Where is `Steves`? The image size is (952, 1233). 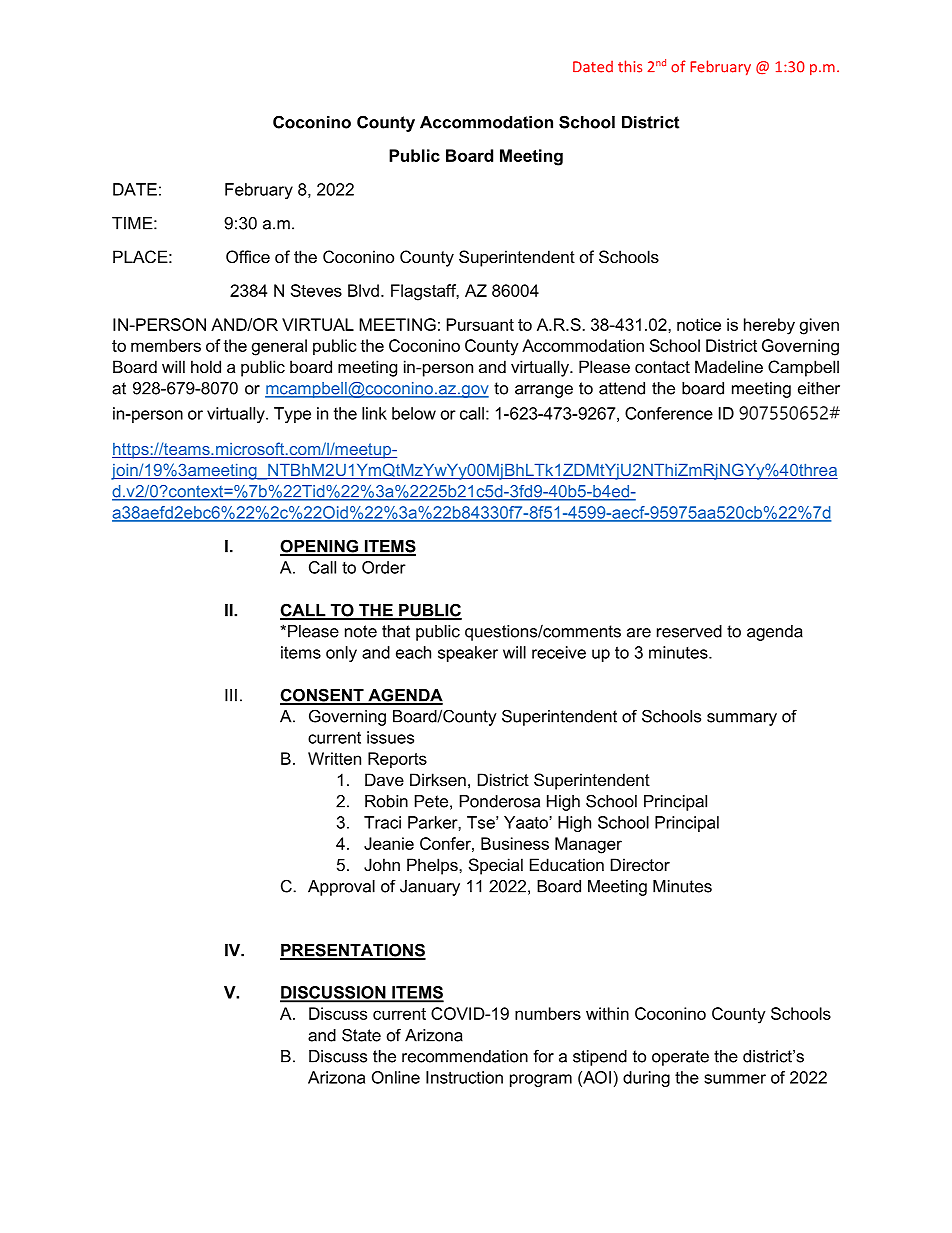 Steves is located at coordinates (316, 290).
